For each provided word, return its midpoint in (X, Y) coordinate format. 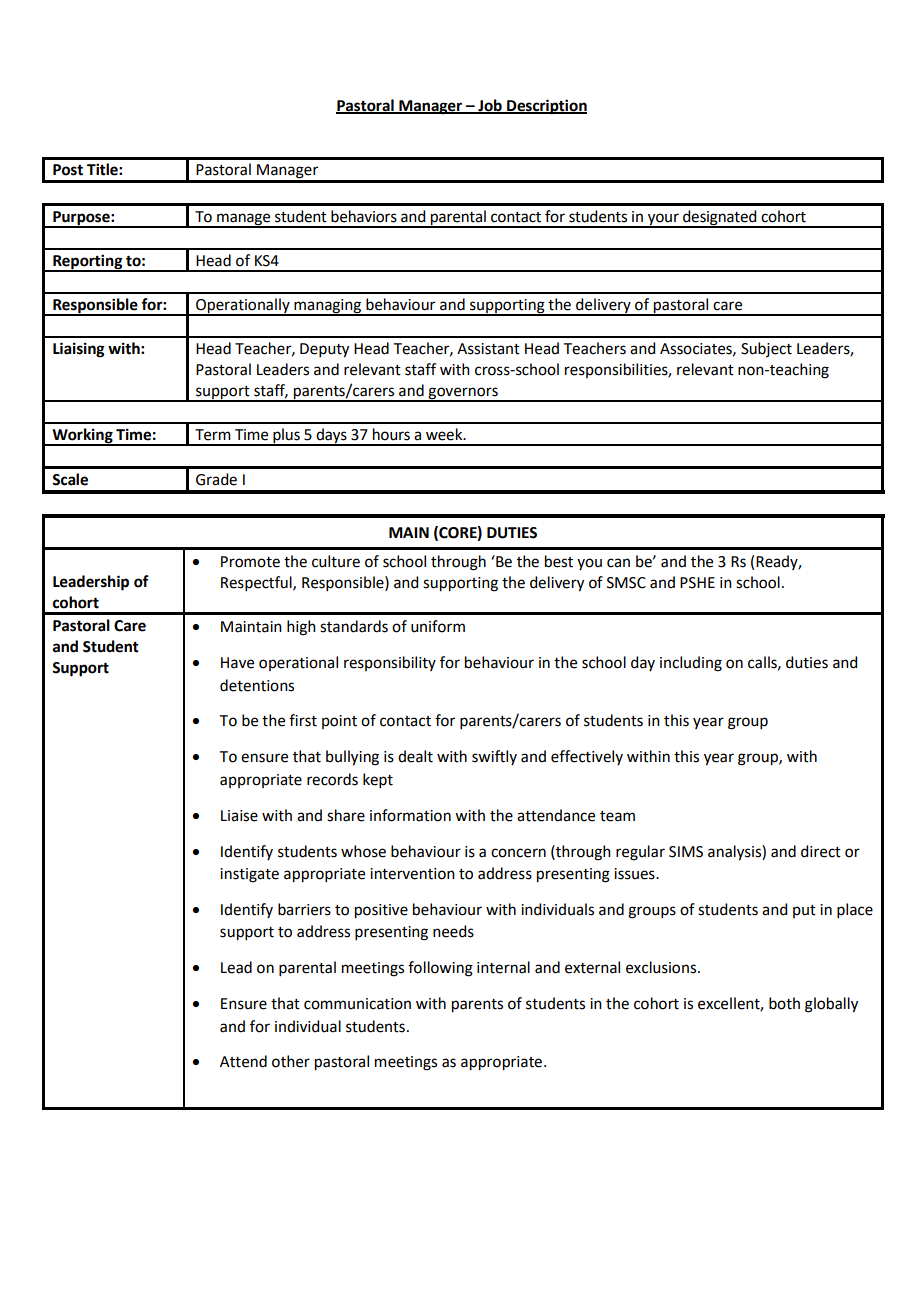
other (291, 1061)
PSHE (697, 583)
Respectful (257, 583)
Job (490, 106)
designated (720, 218)
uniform (438, 626)
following (440, 969)
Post (68, 170)
